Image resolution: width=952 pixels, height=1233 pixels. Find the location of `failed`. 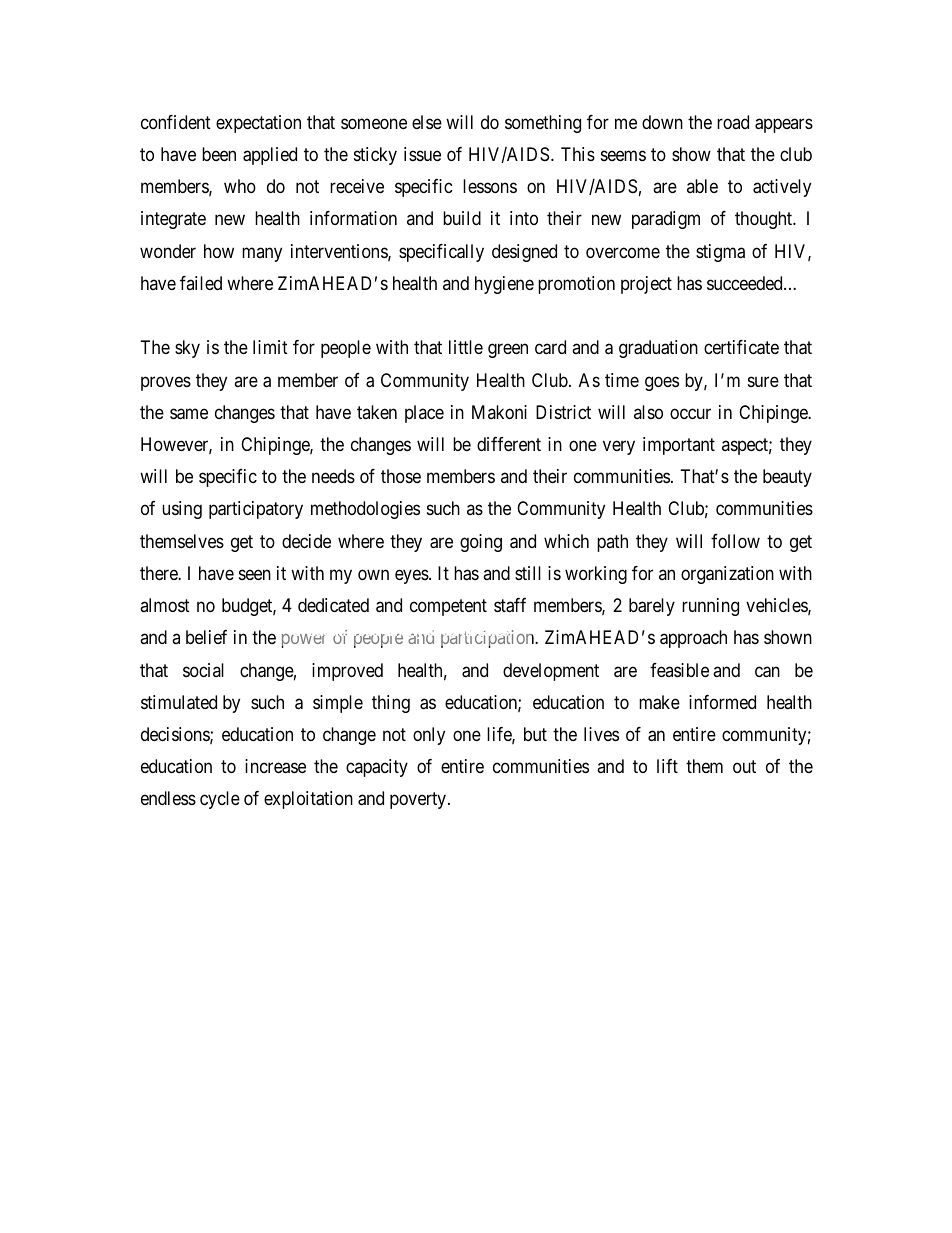

failed is located at coordinates (201, 283).
